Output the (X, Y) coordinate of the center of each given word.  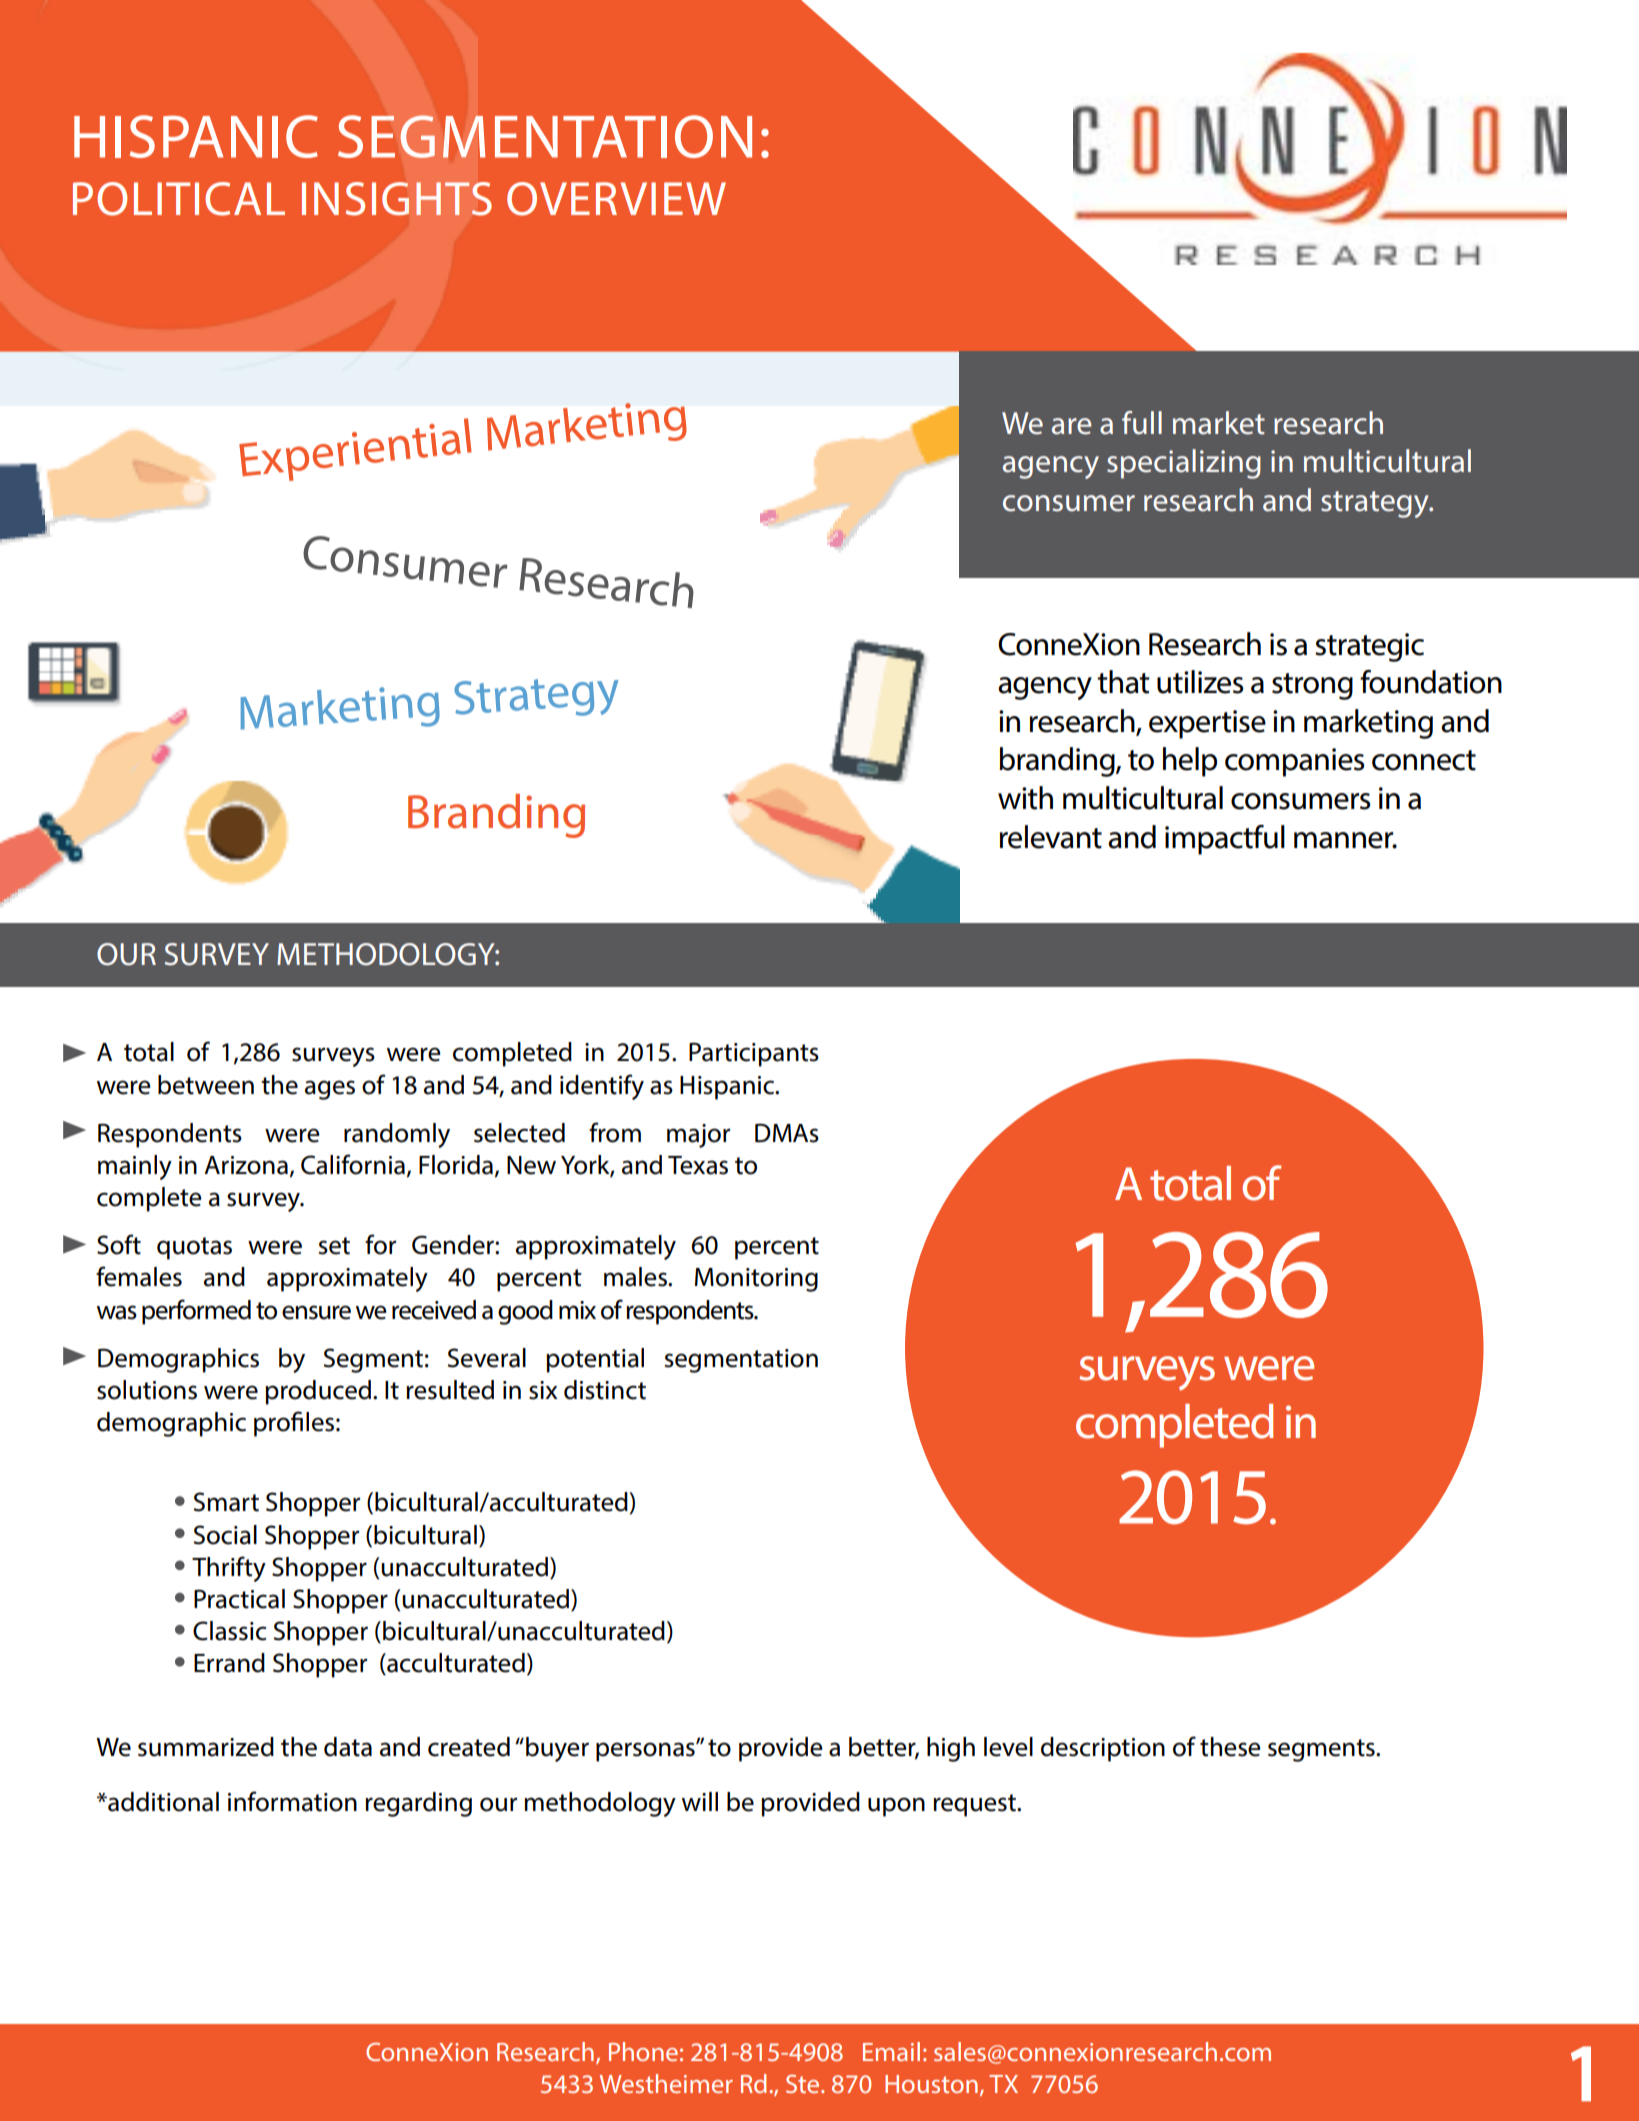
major (698, 1136)
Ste (804, 2084)
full (1142, 423)
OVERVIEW (616, 199)
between (206, 1085)
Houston (931, 2084)
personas (646, 1752)
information (292, 1801)
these (1230, 1747)
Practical (239, 1599)
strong (1312, 686)
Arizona (246, 1165)
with (1025, 798)
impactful (1225, 840)
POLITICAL (179, 199)
